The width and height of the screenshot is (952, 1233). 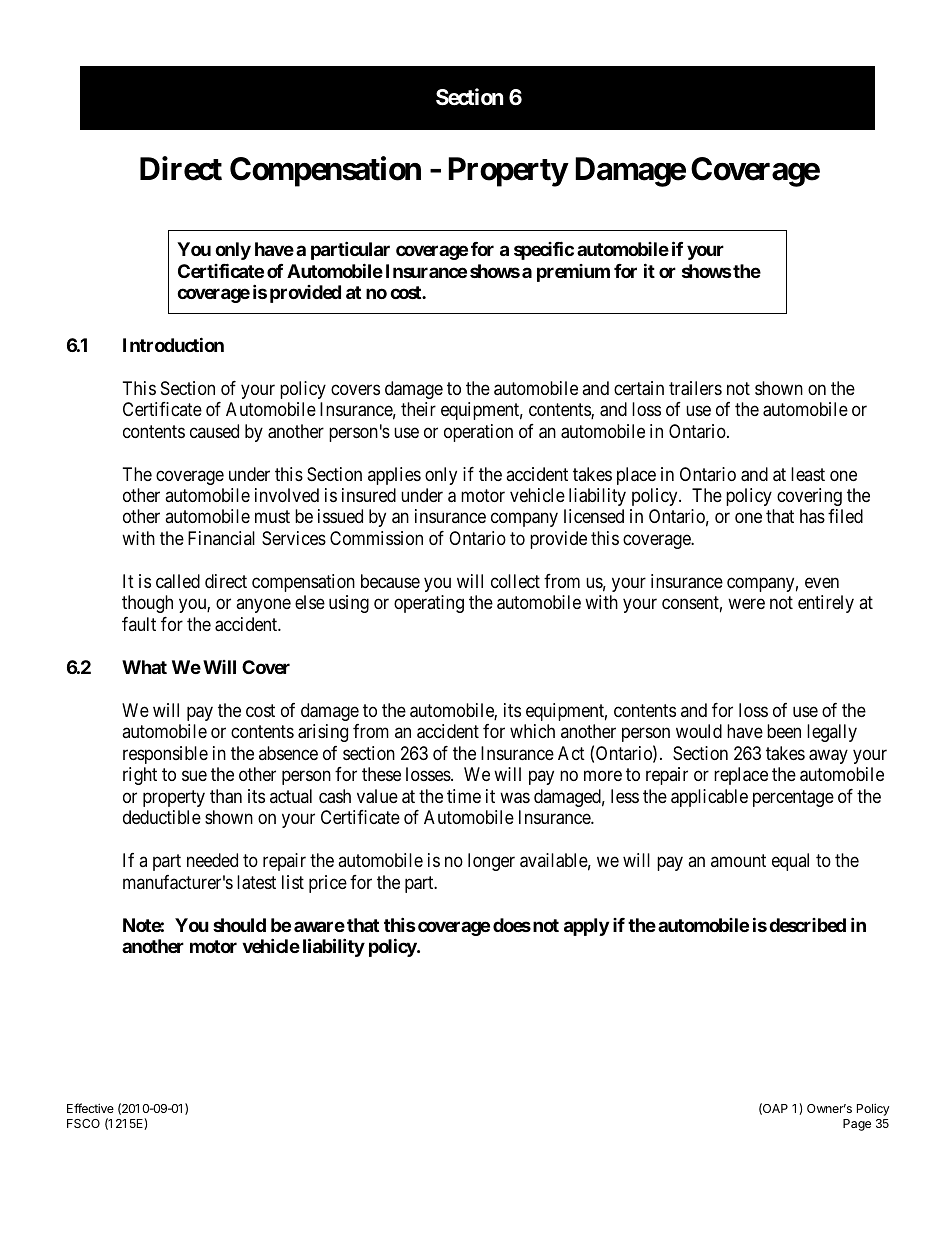 What do you see at coordinates (544, 250) in the screenshot?
I see `specific` at bounding box center [544, 250].
